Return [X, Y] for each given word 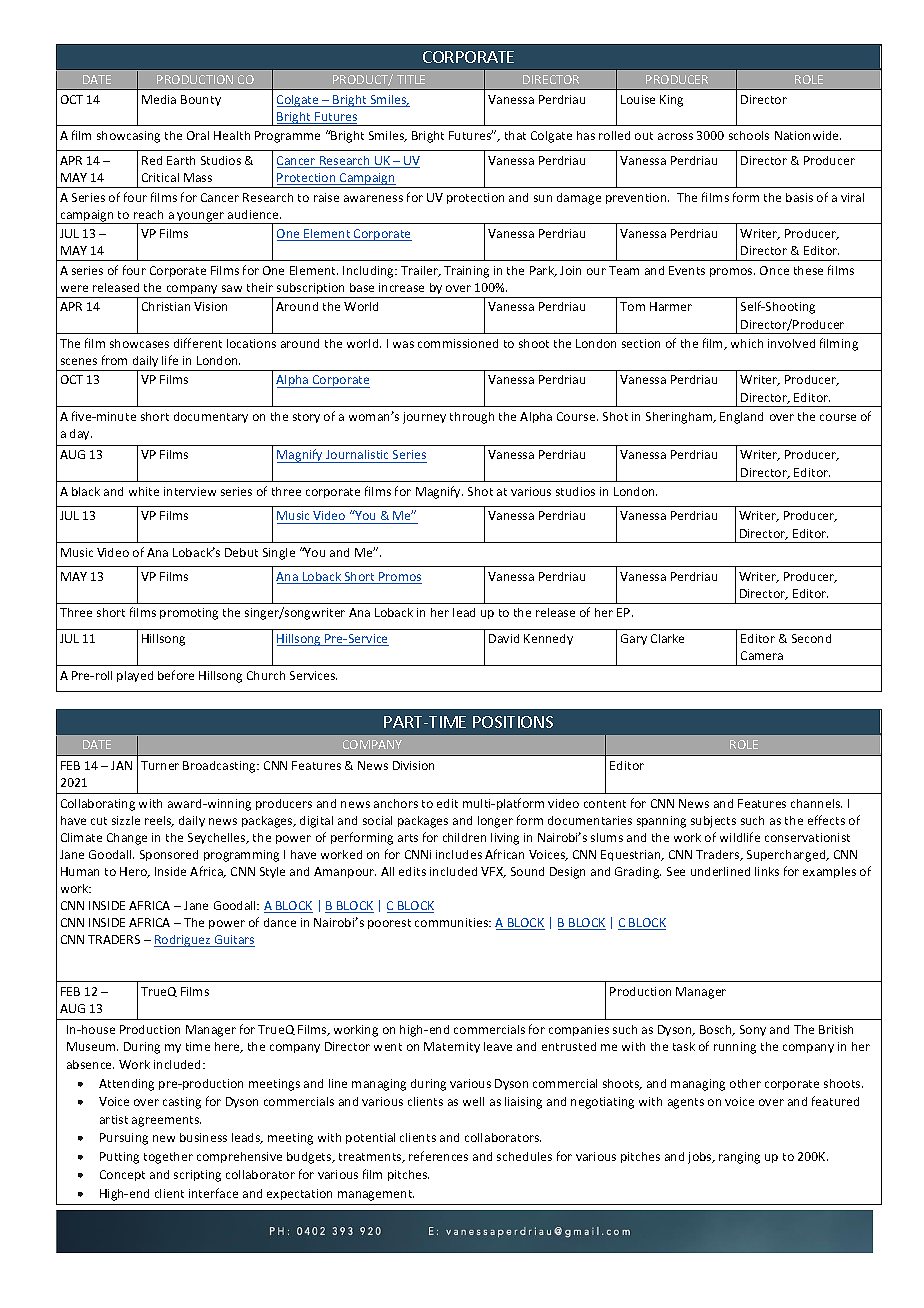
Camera [762, 655]
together [168, 1158]
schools [749, 135]
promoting [189, 614]
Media [159, 99]
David [504, 638]
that [515, 135]
